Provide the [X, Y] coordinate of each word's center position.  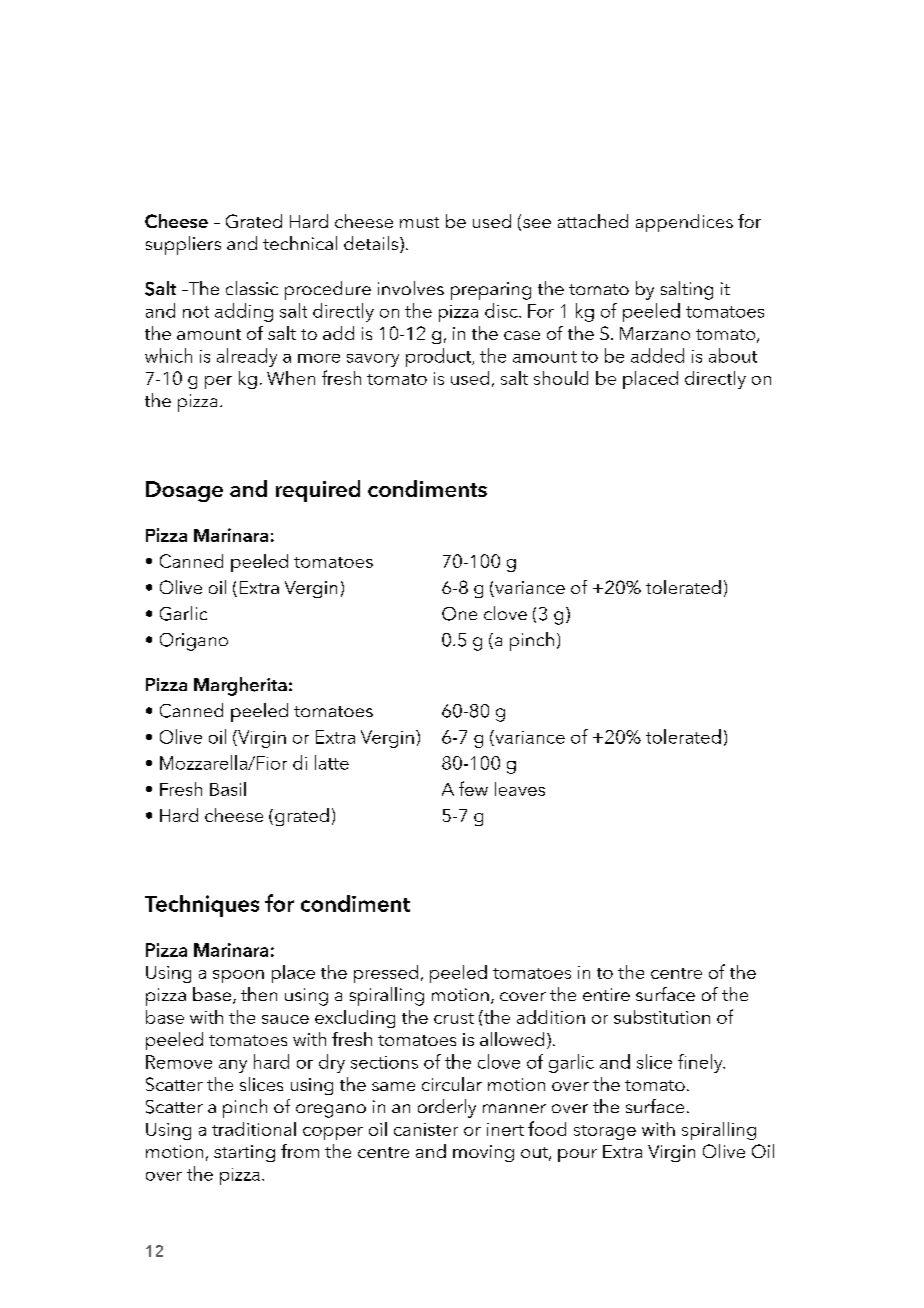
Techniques [202, 906]
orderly [447, 1108]
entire [606, 994]
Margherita [240, 686]
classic [252, 288]
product [440, 357]
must [419, 222]
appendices [684, 223]
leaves [520, 789]
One [459, 614]
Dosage [184, 491]
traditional [254, 1129]
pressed [386, 974]
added [657, 355]
